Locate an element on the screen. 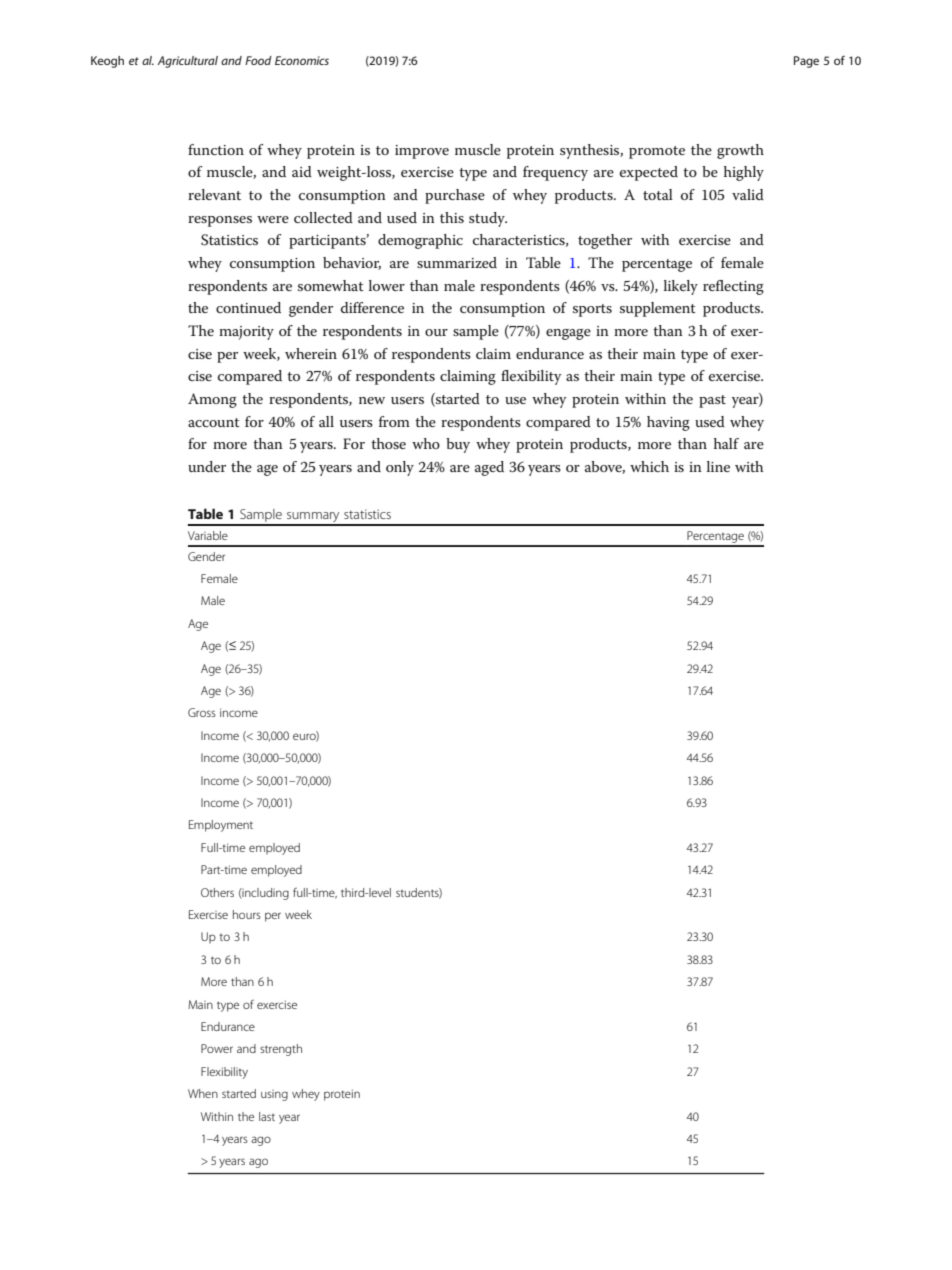 The width and height of the screenshot is (952, 1270). only is located at coordinates (400, 468).
